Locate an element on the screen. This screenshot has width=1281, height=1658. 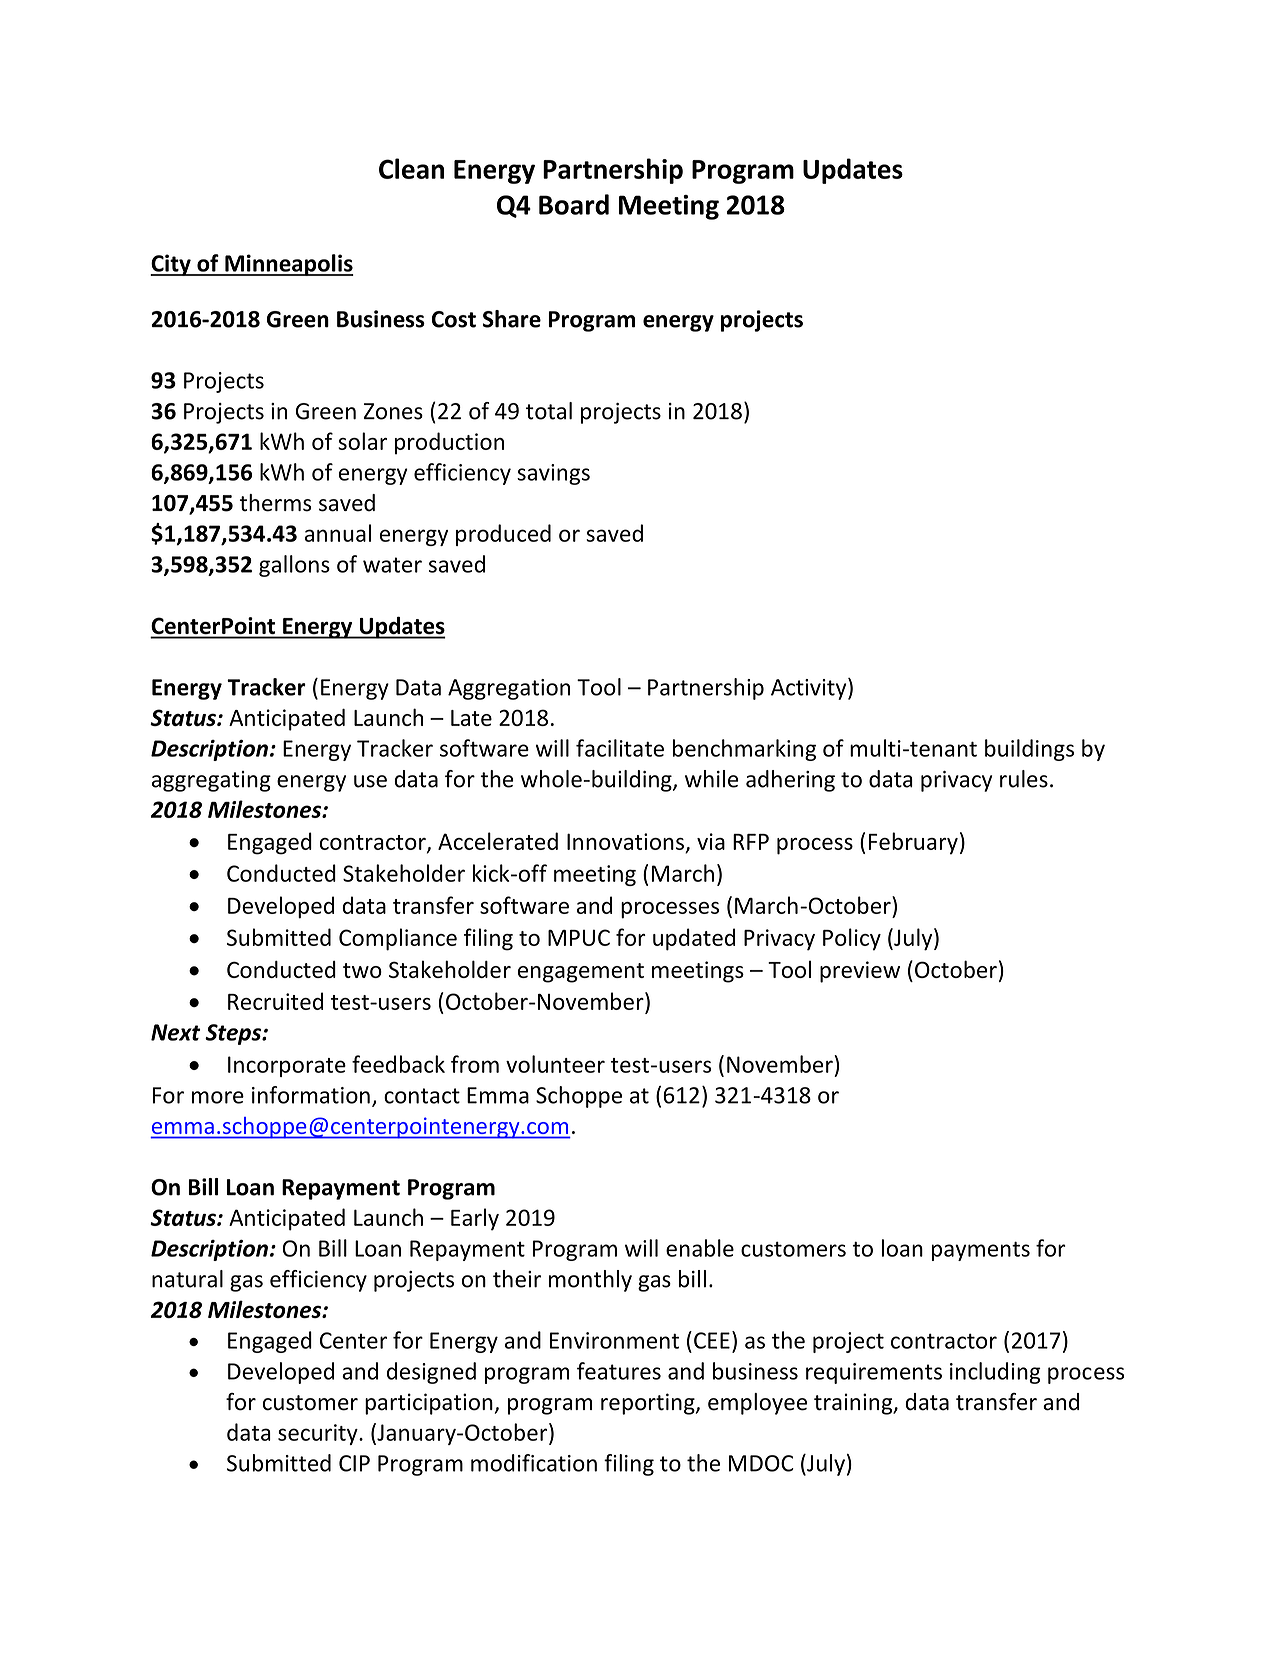
rules is located at coordinates (1024, 779).
